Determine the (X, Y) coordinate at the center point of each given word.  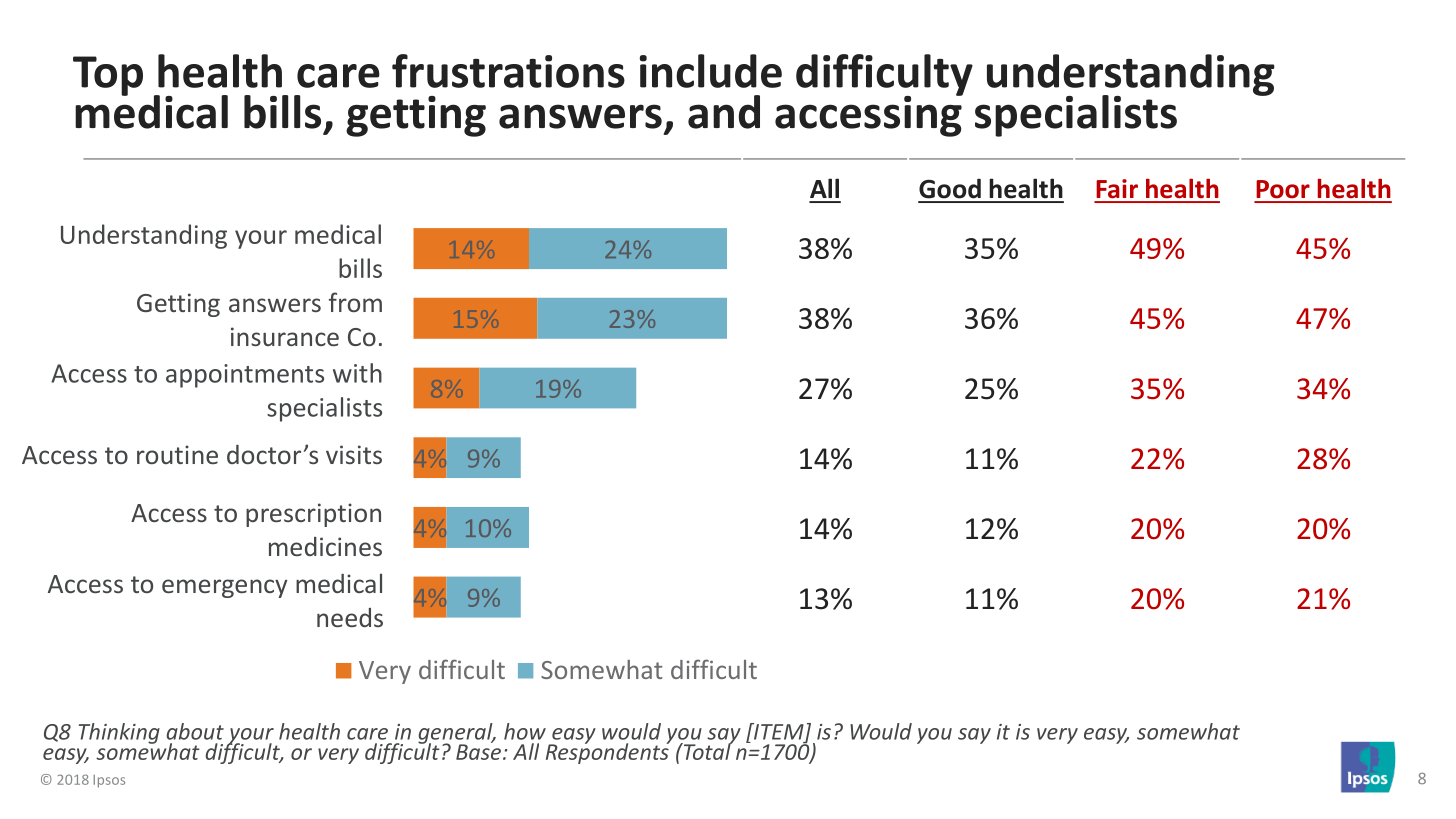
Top (108, 76)
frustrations (508, 71)
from (355, 302)
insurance (285, 336)
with (357, 373)
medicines (325, 546)
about (195, 731)
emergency (225, 588)
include (711, 71)
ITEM (779, 732)
